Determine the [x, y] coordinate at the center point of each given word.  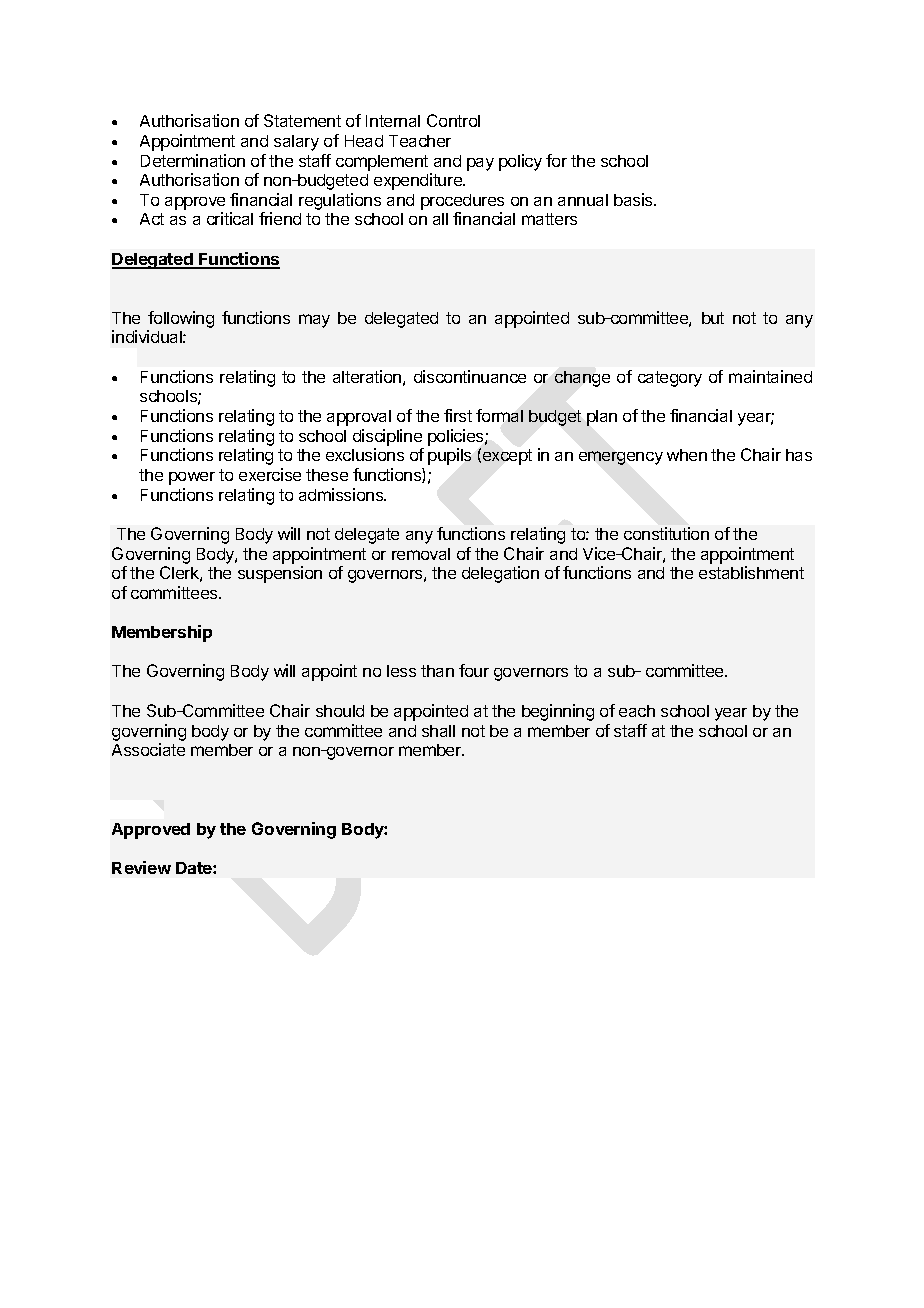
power [192, 478]
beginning [558, 712]
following [181, 319]
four [474, 670]
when [687, 455]
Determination [193, 160]
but [713, 318]
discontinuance [470, 376]
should [340, 711]
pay [480, 164]
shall [438, 731]
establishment [751, 572]
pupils [449, 456]
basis [634, 199]
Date [195, 868]
